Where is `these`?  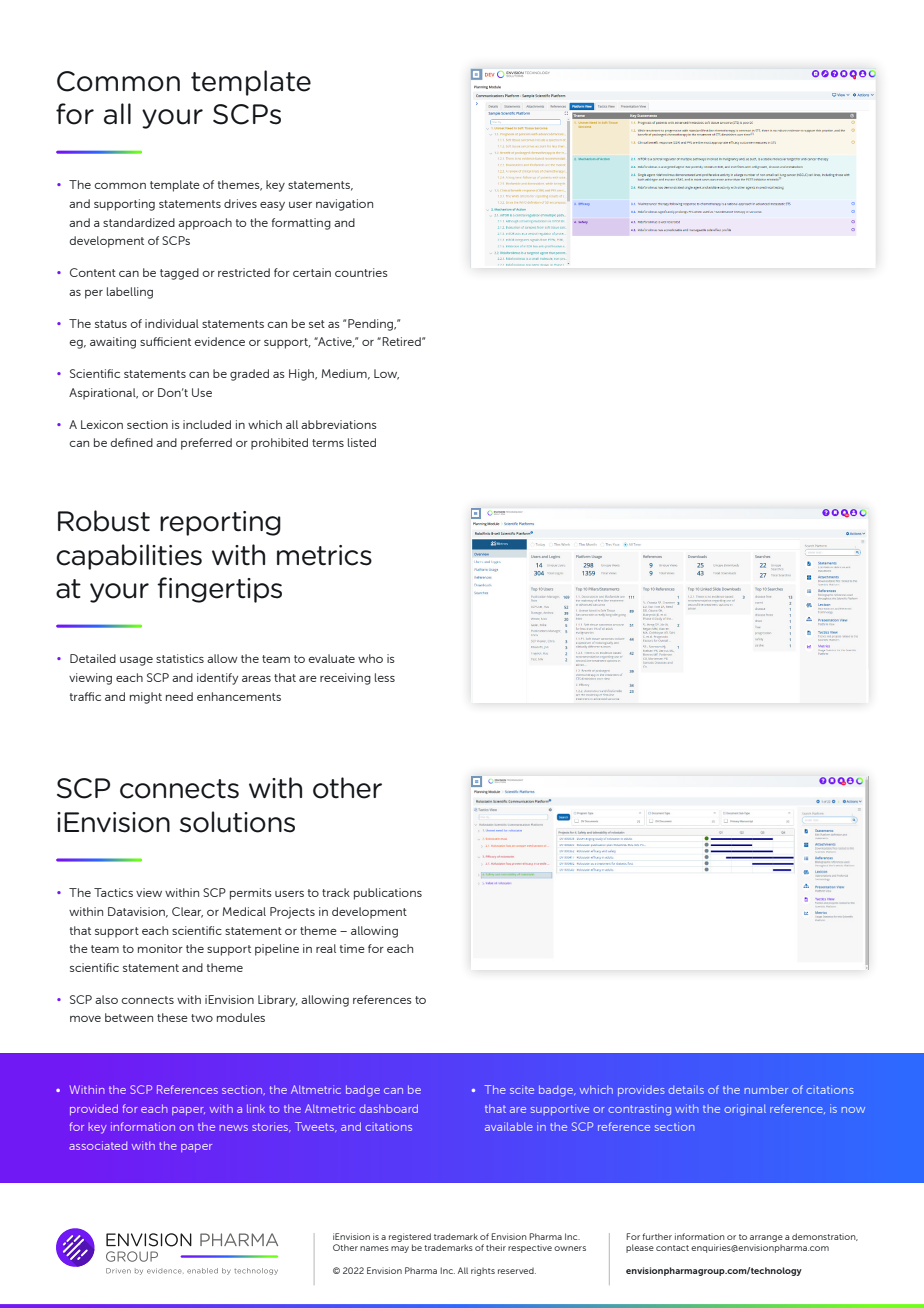 these is located at coordinates (172, 1017).
